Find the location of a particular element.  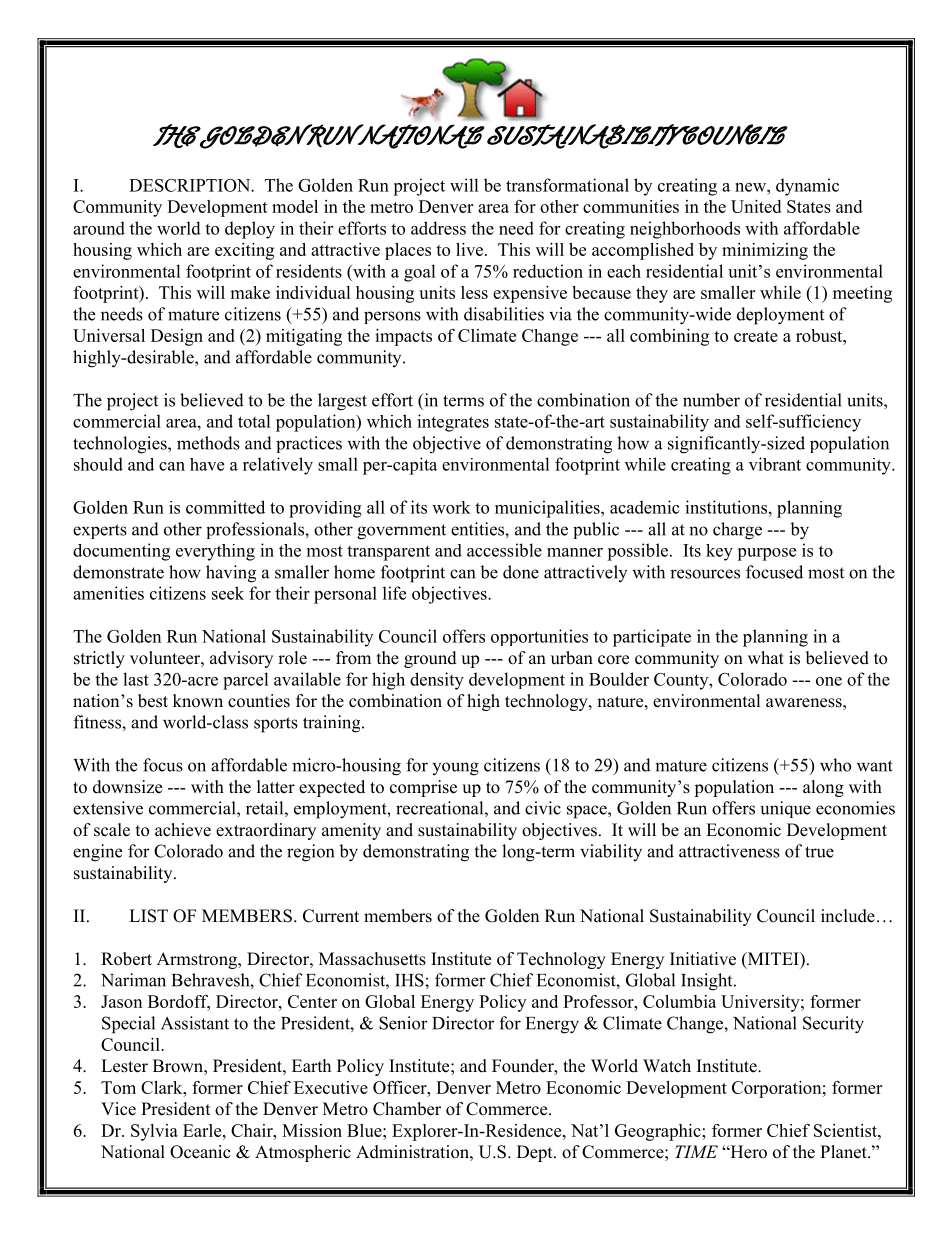

exciting is located at coordinates (244, 251).
